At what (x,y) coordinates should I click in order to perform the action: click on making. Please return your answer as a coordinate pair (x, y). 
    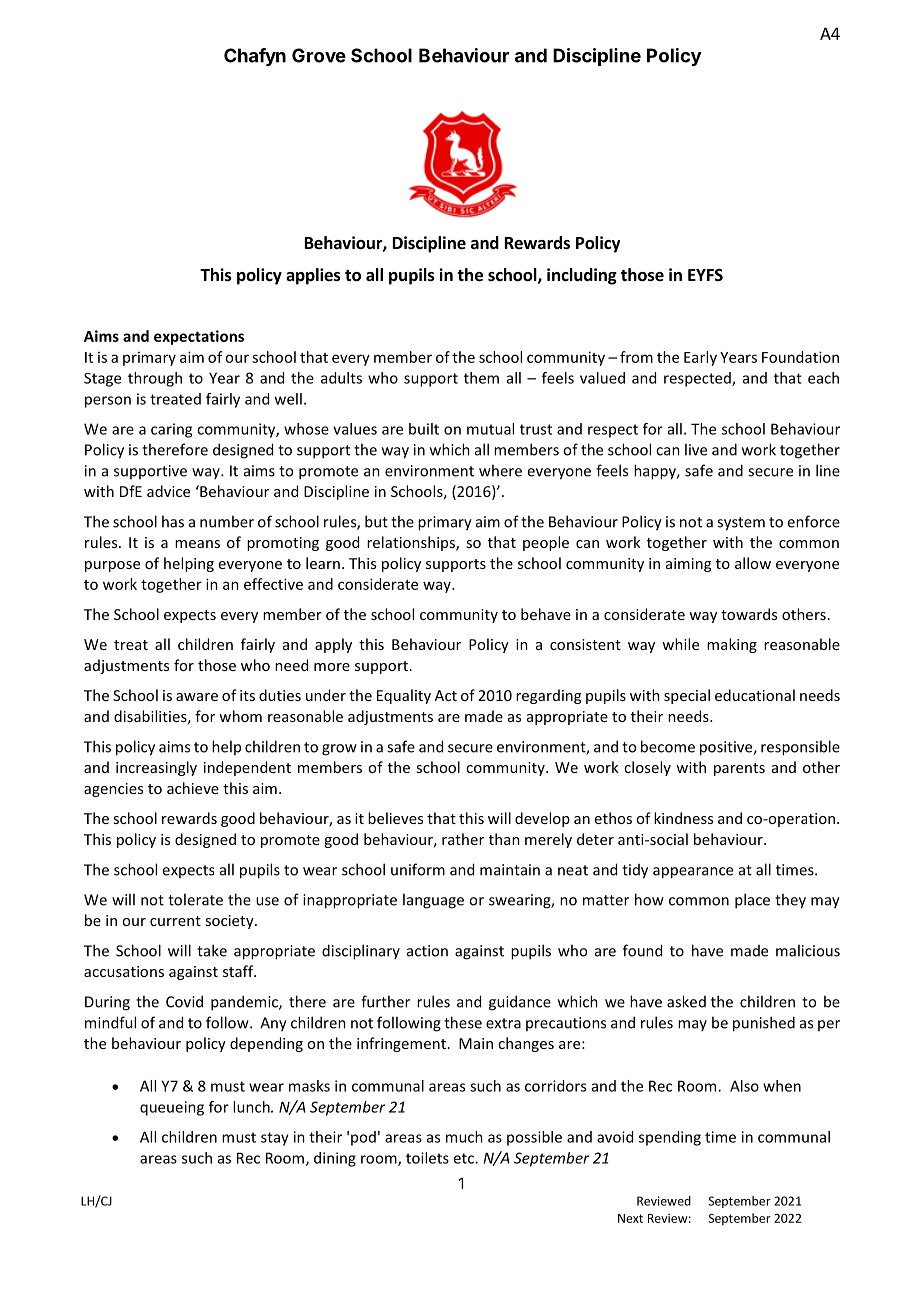
    Looking at the image, I should click on (732, 645).
